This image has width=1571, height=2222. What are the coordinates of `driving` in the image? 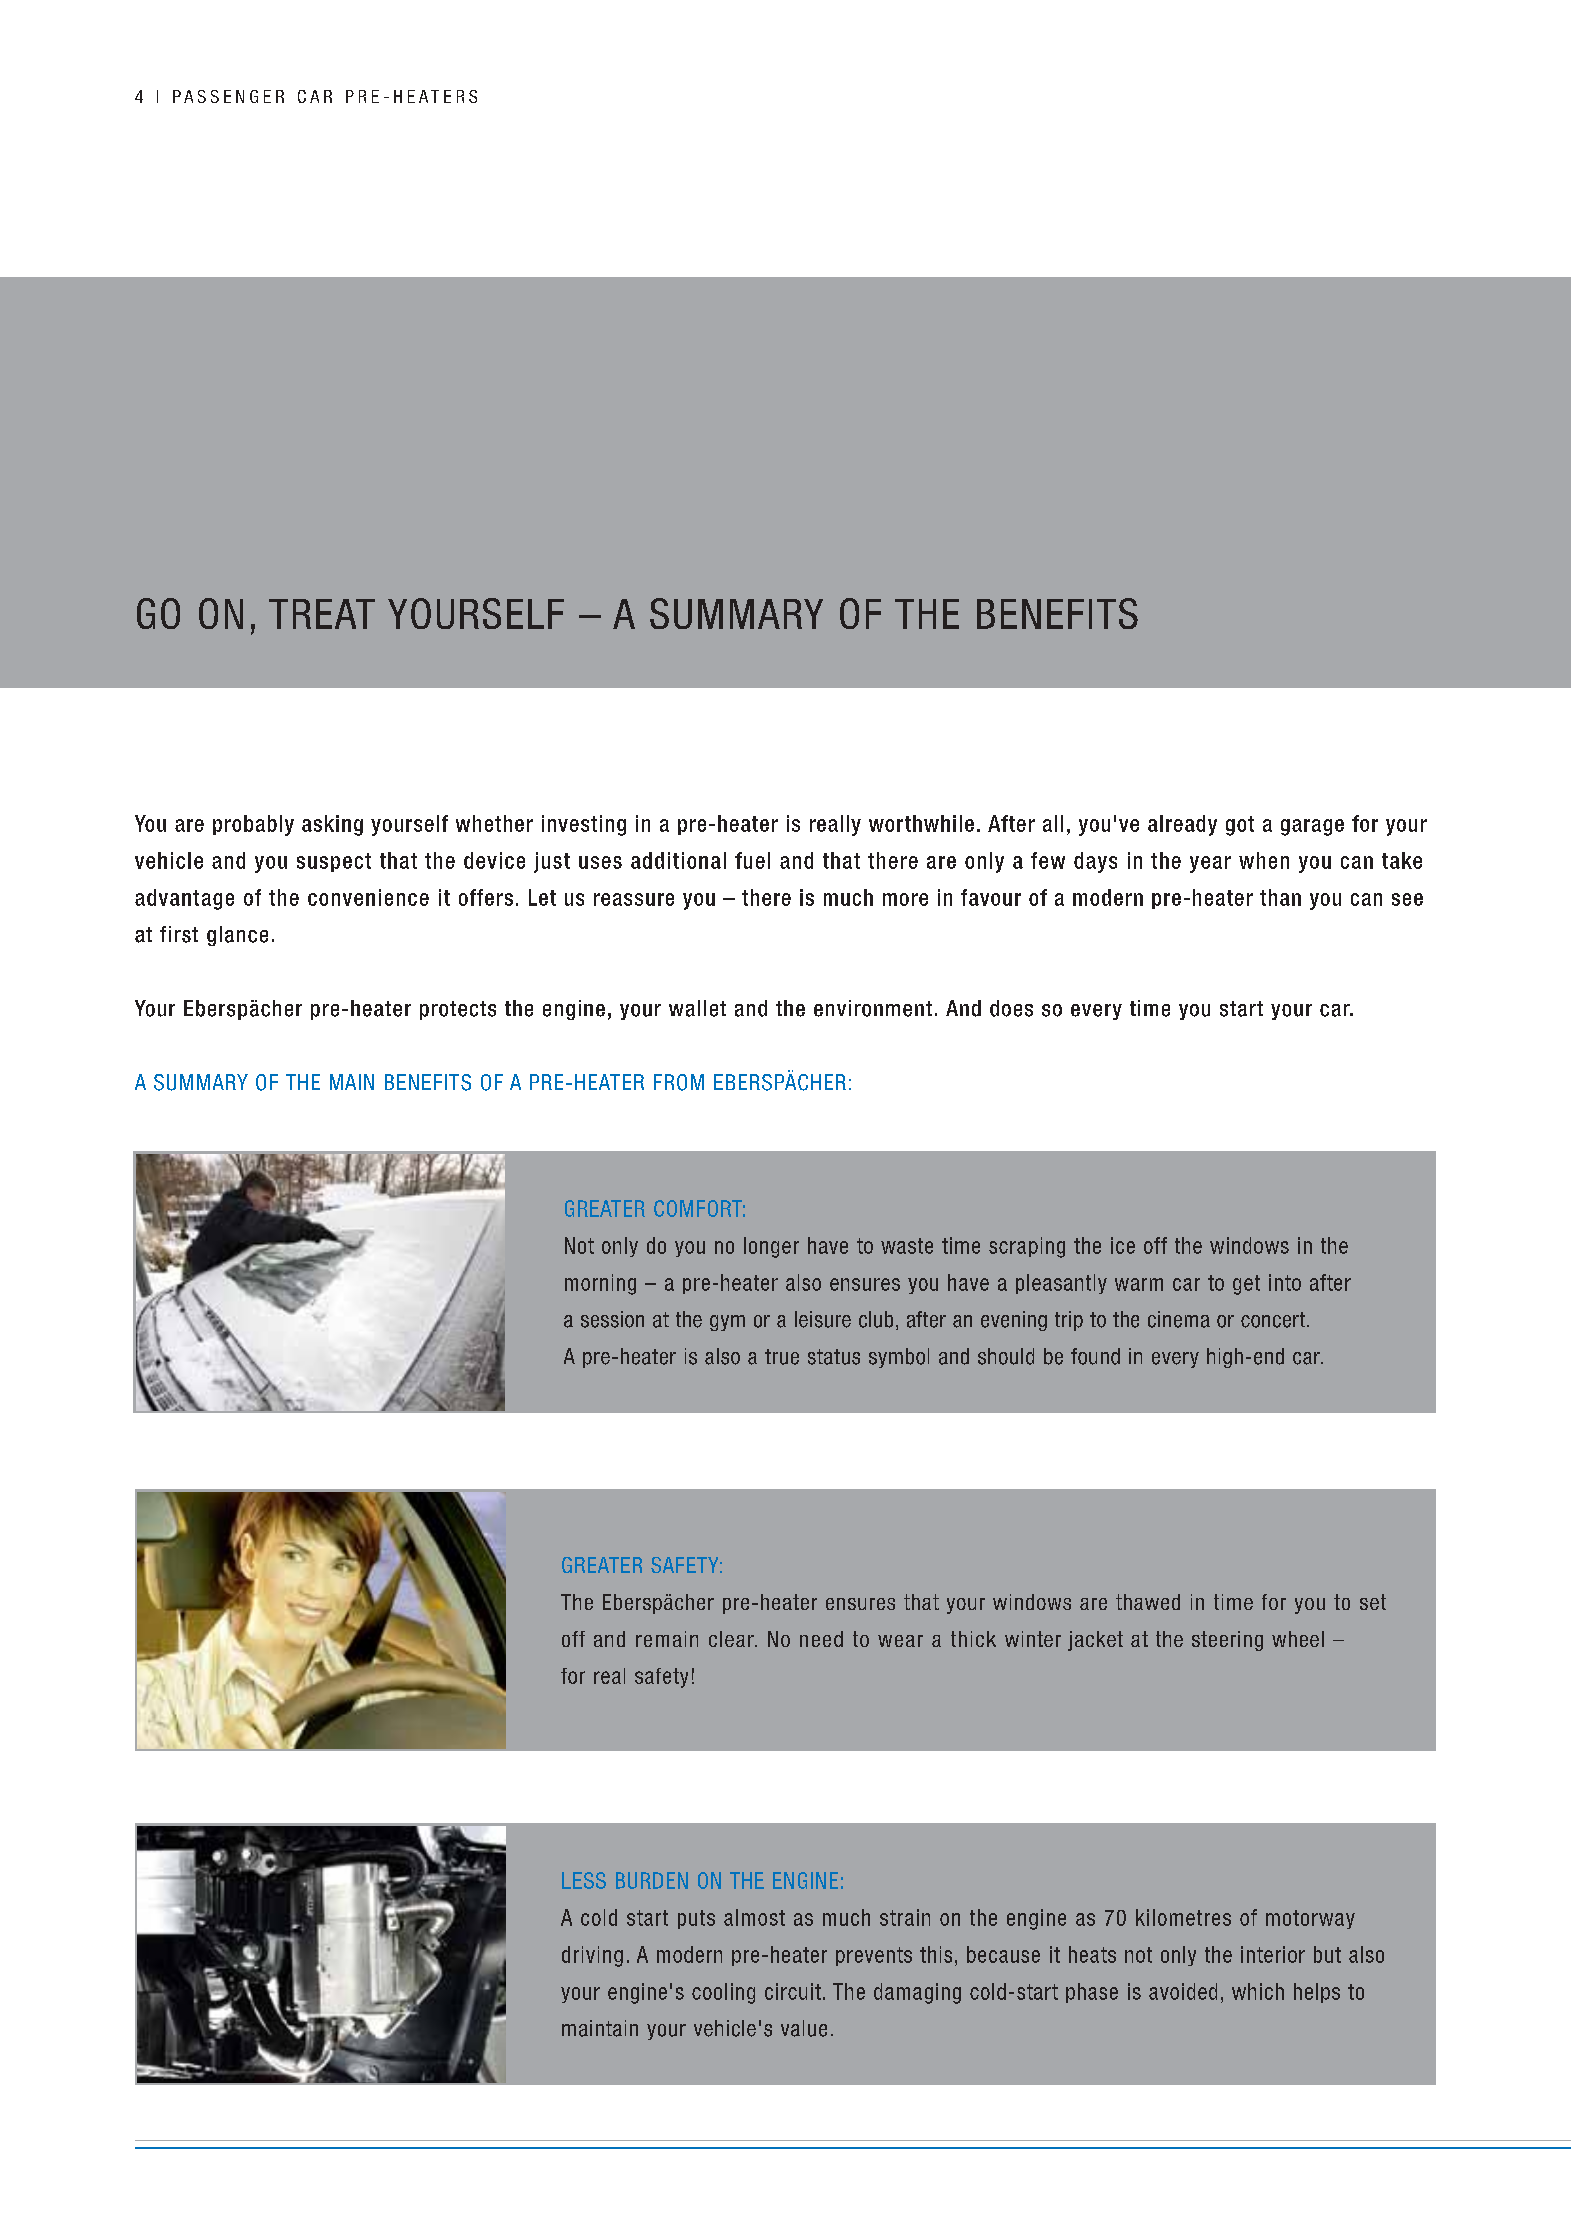 It's located at (592, 1956).
